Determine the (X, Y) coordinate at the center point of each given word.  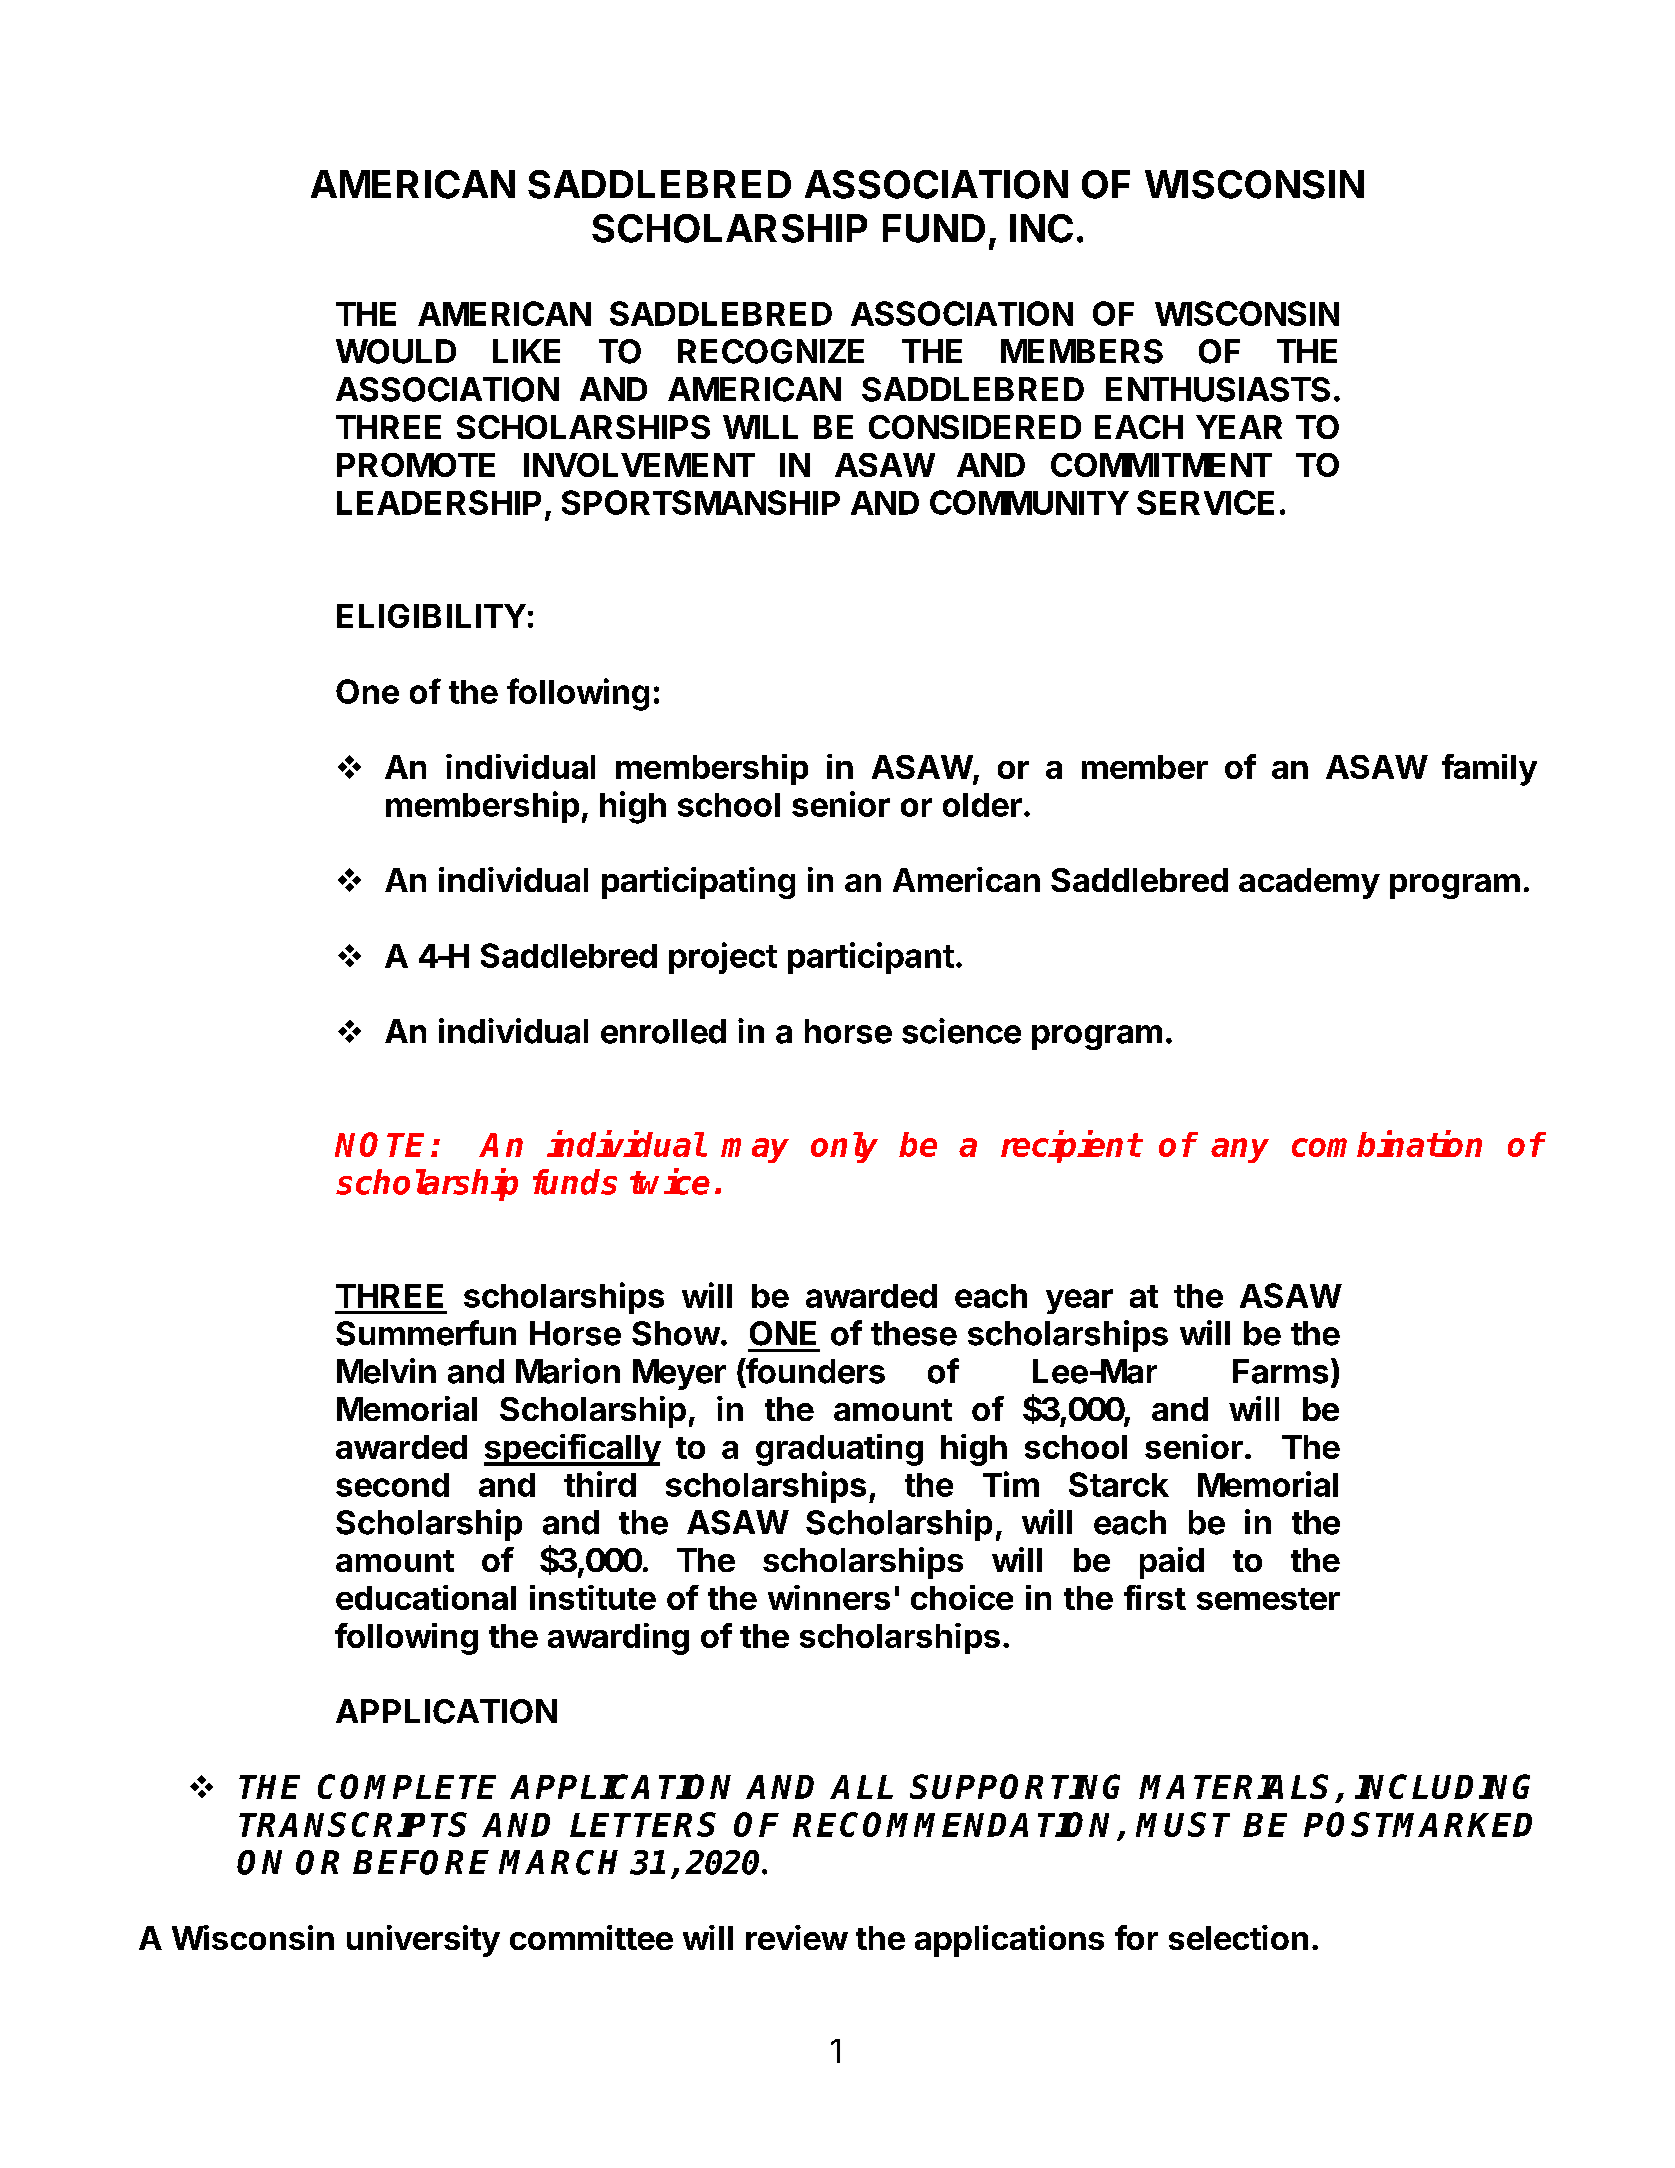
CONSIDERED (975, 427)
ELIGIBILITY (431, 616)
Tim (1011, 1484)
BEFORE (421, 1862)
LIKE (526, 351)
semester (1268, 1599)
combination (1387, 1143)
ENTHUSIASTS (1218, 389)
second (392, 1485)
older (982, 805)
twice (670, 1181)
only (844, 1147)
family (1489, 770)
